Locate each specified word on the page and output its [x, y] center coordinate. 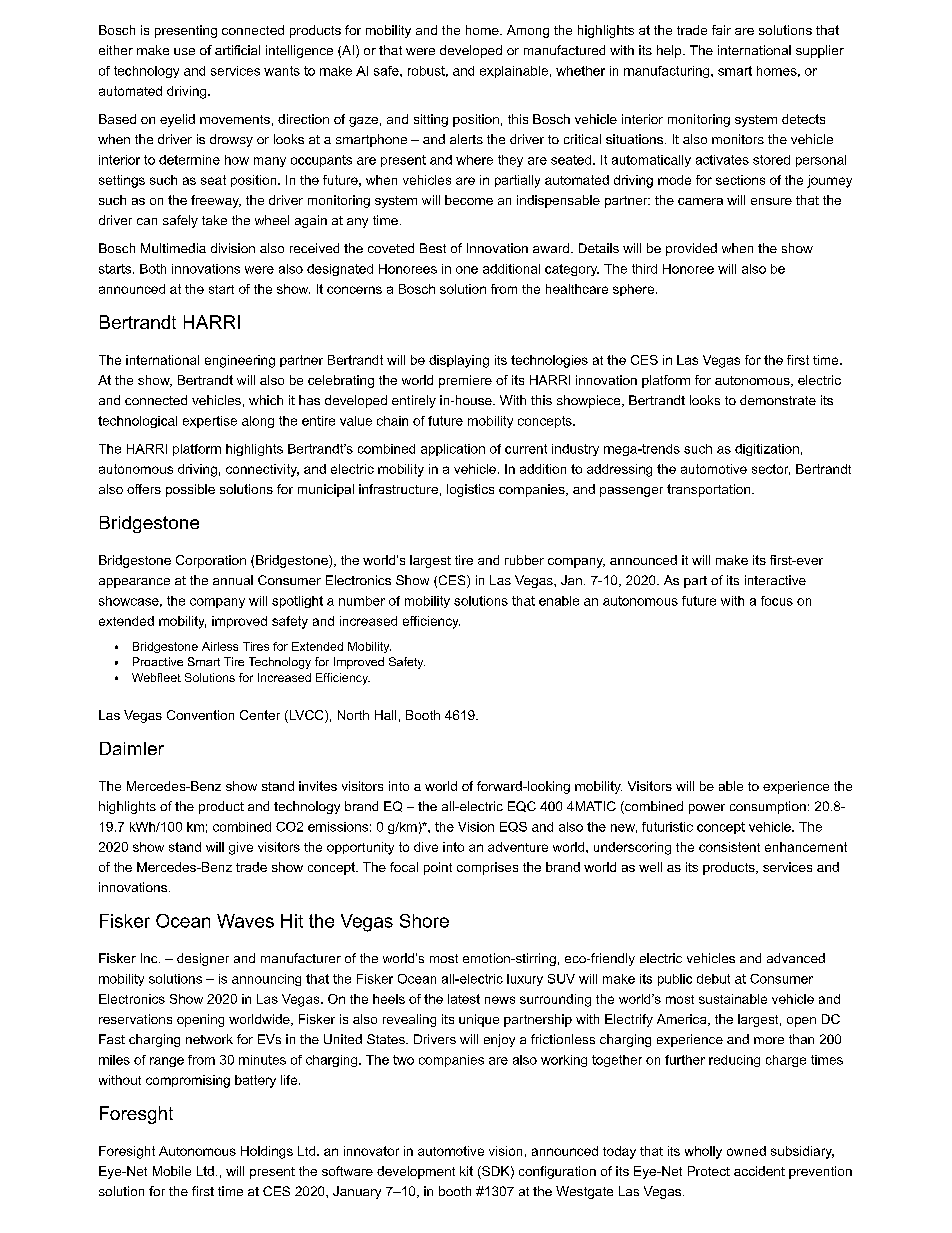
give [241, 848]
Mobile [172, 1171]
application [453, 450]
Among [528, 31]
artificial [237, 50]
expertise [210, 422]
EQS [513, 827]
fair [721, 30]
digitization [767, 450]
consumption [768, 807]
